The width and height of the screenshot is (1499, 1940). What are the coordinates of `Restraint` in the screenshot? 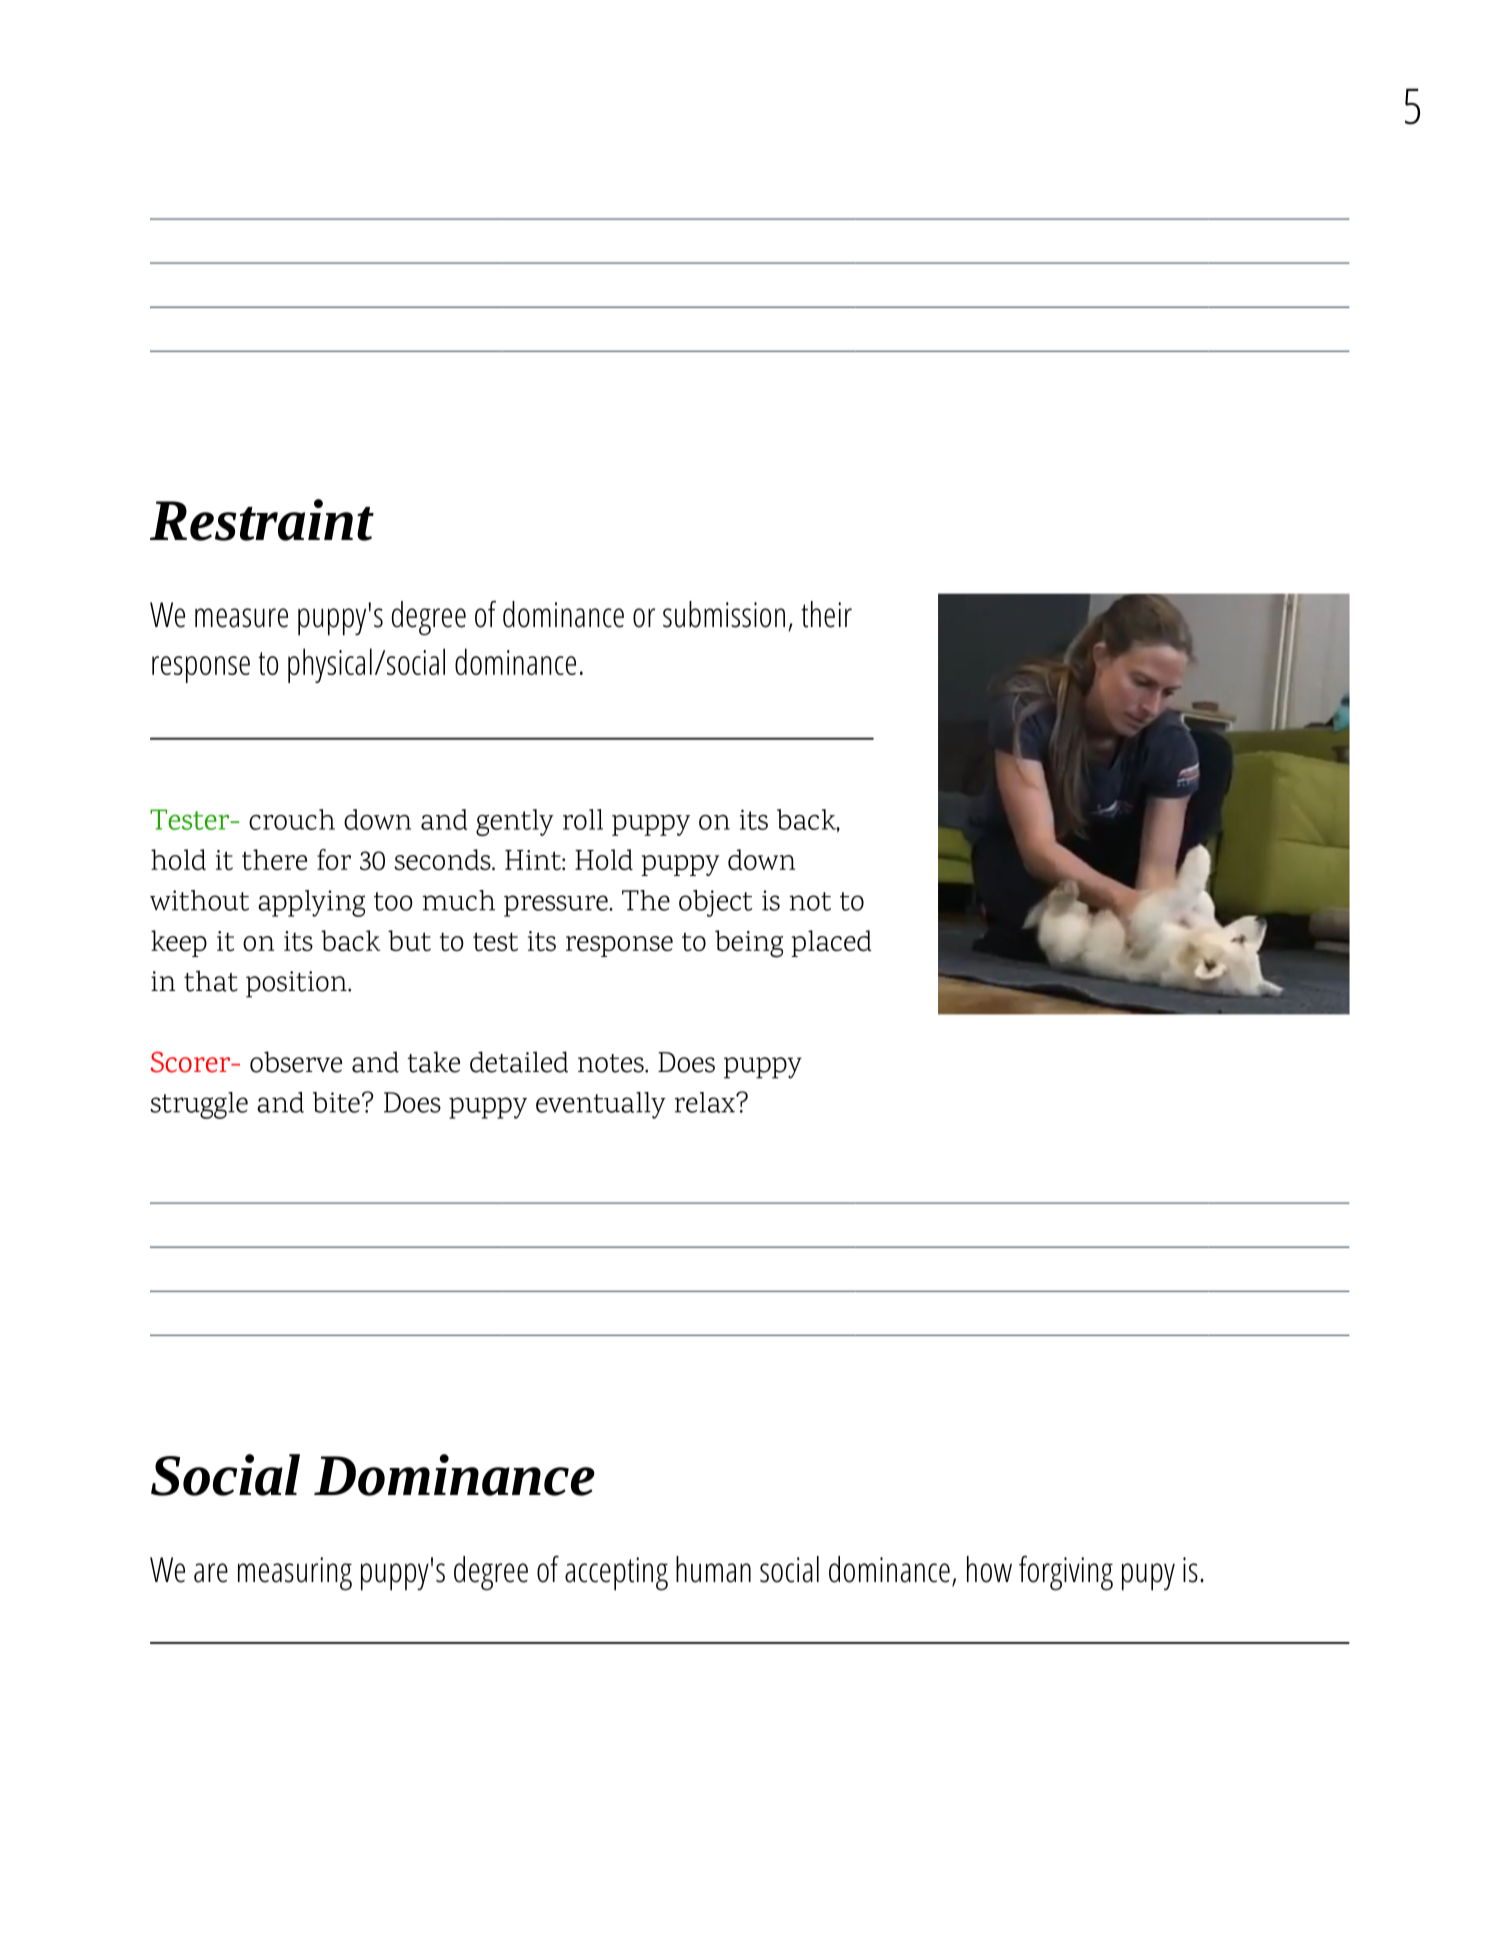 It's located at (262, 520).
